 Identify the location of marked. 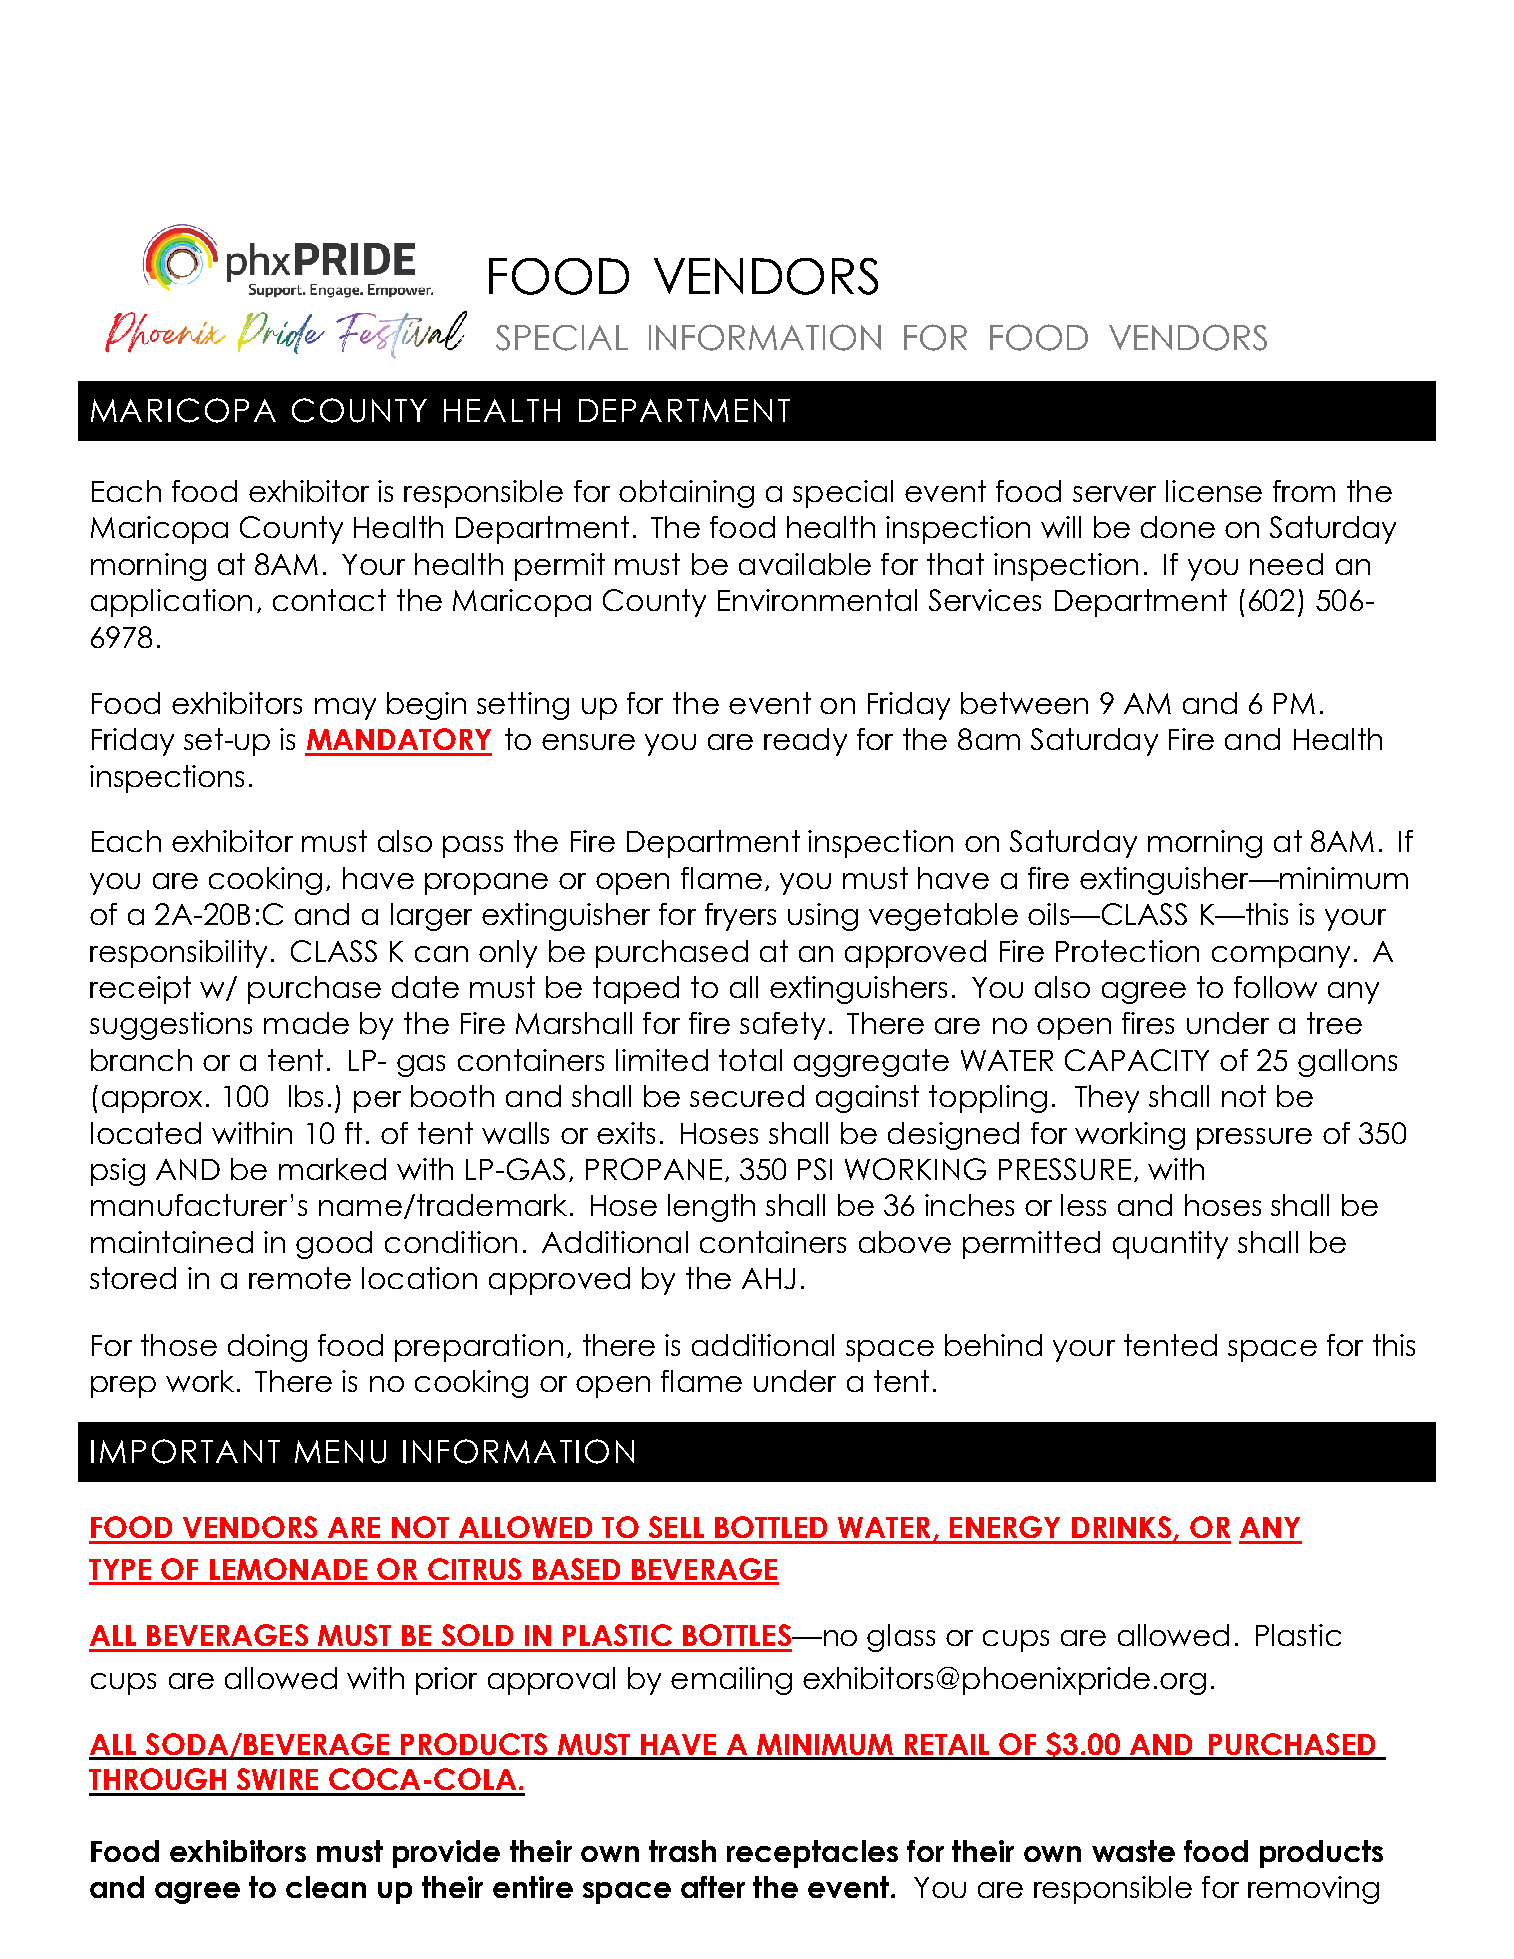
(332, 1169).
